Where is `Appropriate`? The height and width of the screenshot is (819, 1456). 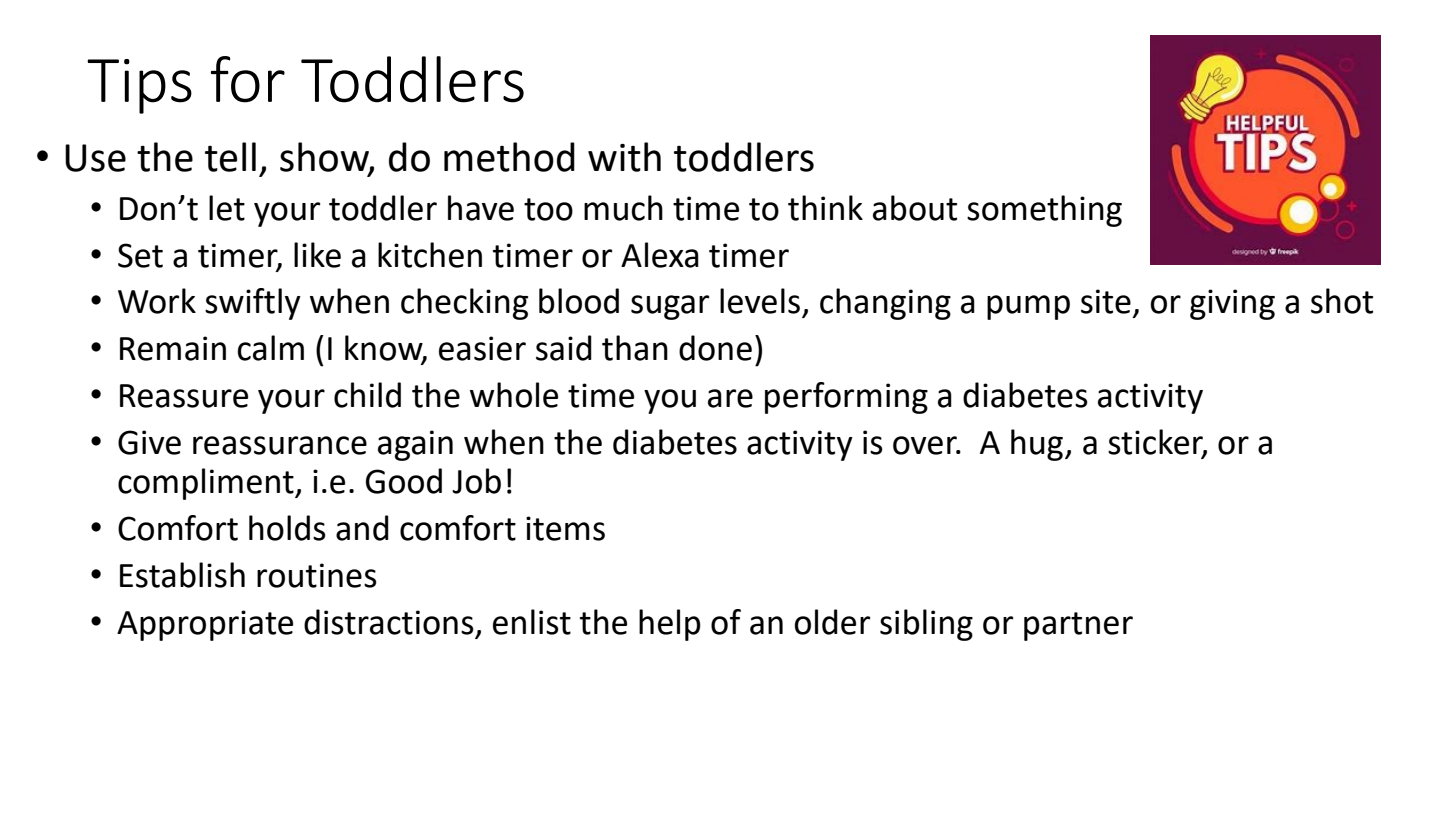 Appropriate is located at coordinates (205, 625).
